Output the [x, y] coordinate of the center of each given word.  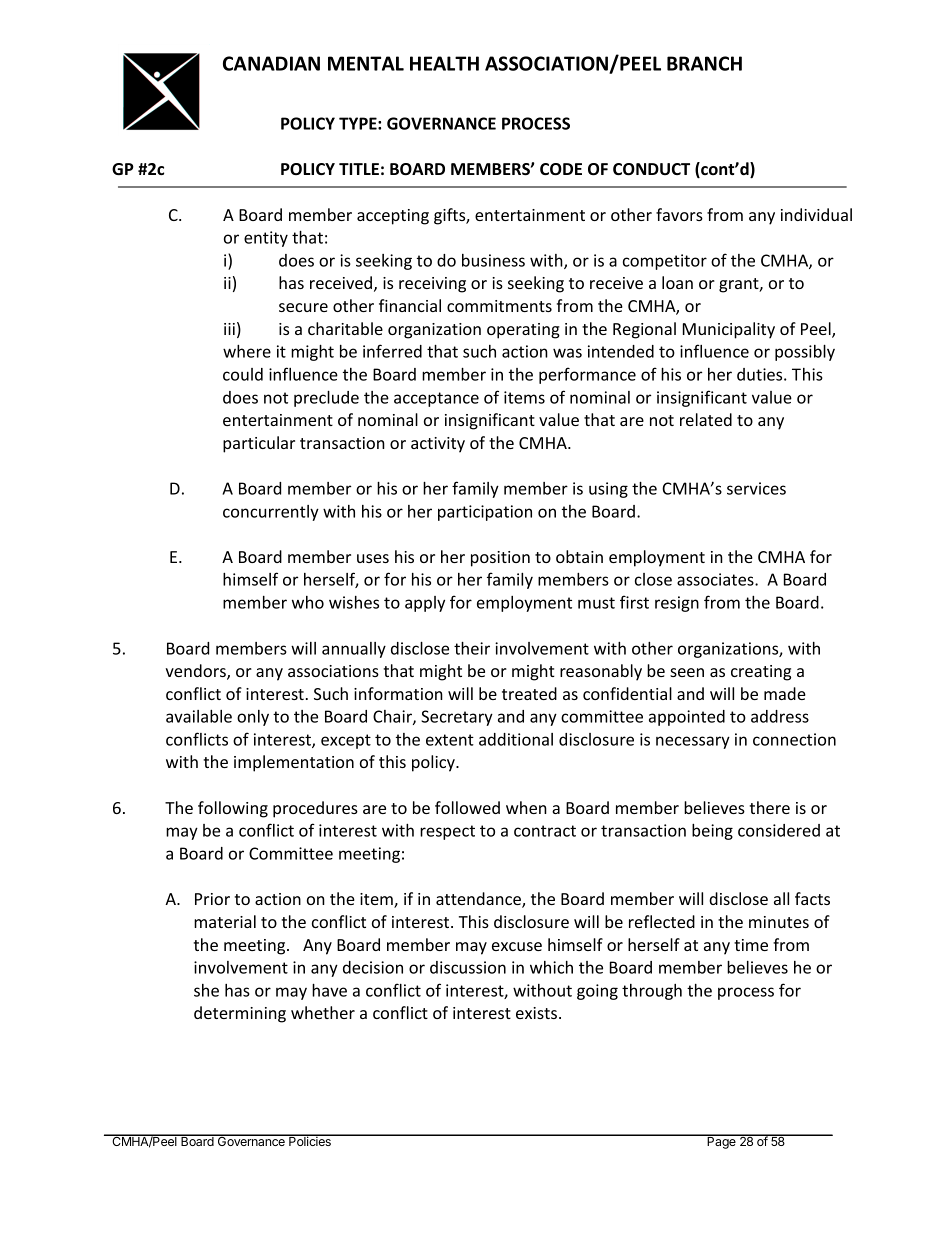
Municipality [729, 330]
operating [523, 331]
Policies [310, 1140]
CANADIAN [271, 63]
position [500, 559]
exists [536, 1013]
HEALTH [444, 63]
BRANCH [704, 63]
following [233, 809]
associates [716, 579]
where [247, 351]
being [712, 832]
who [308, 602]
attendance [479, 900]
